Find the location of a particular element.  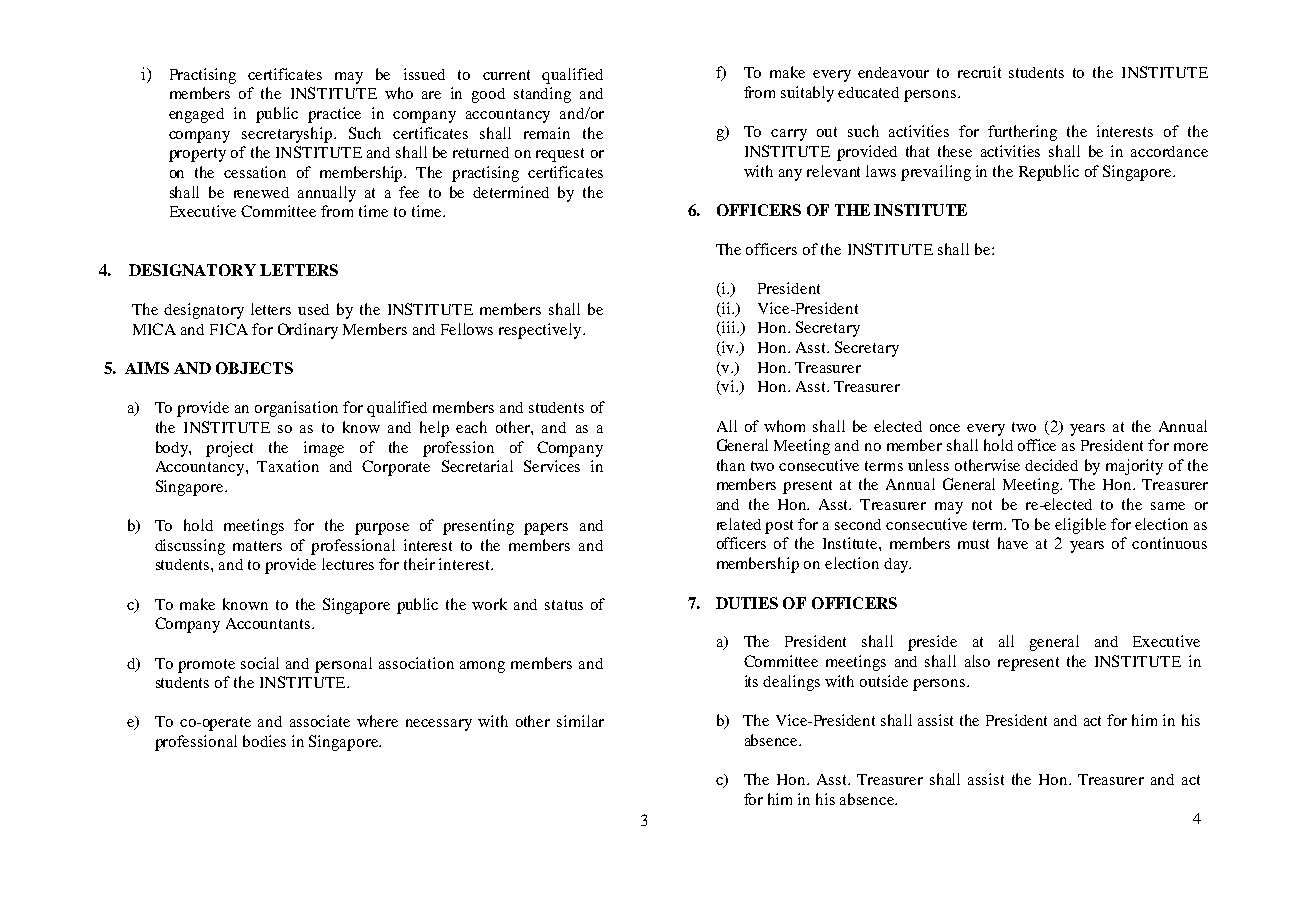

prevailing is located at coordinates (936, 173).
